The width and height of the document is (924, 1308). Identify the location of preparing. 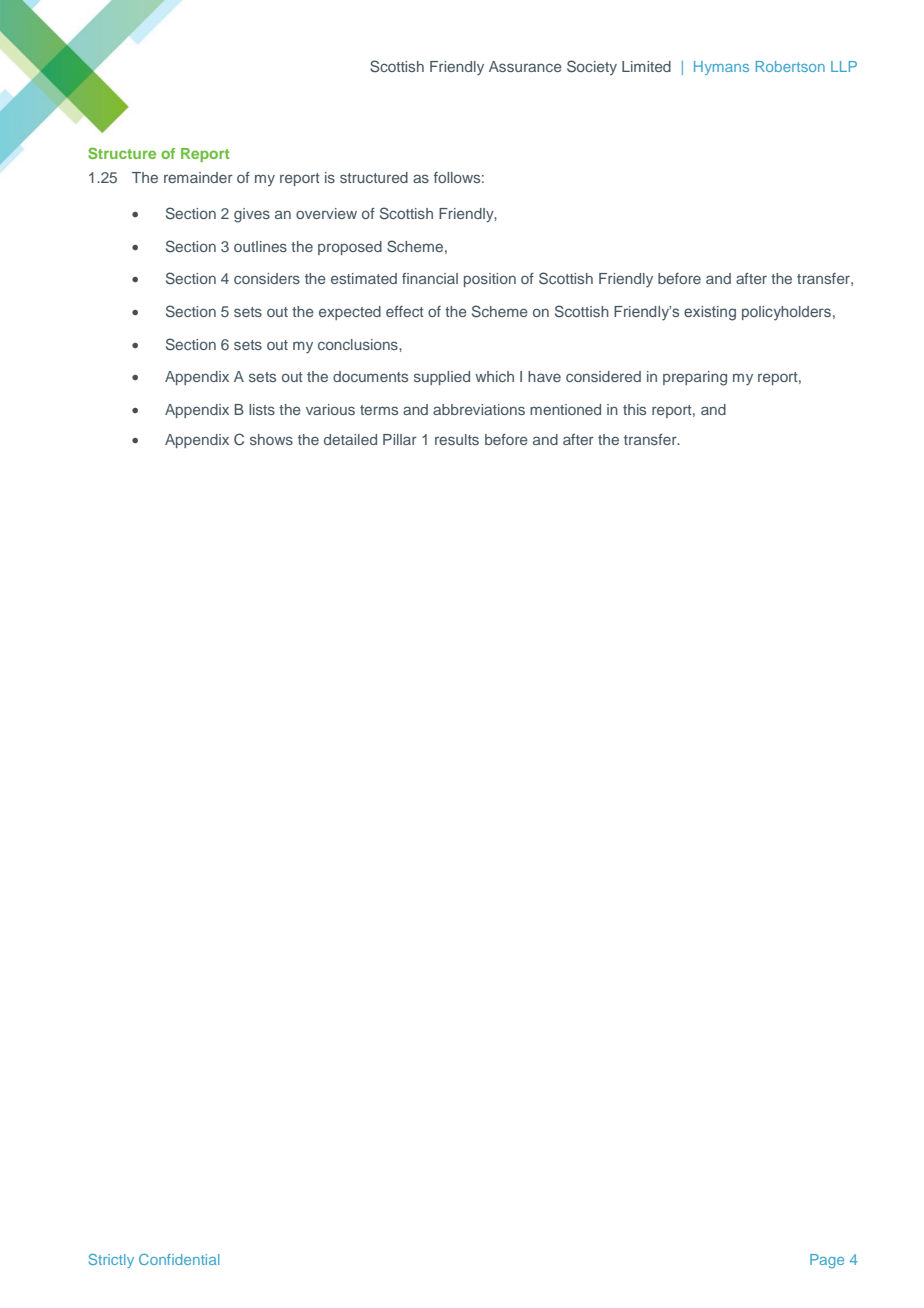
(695, 378).
